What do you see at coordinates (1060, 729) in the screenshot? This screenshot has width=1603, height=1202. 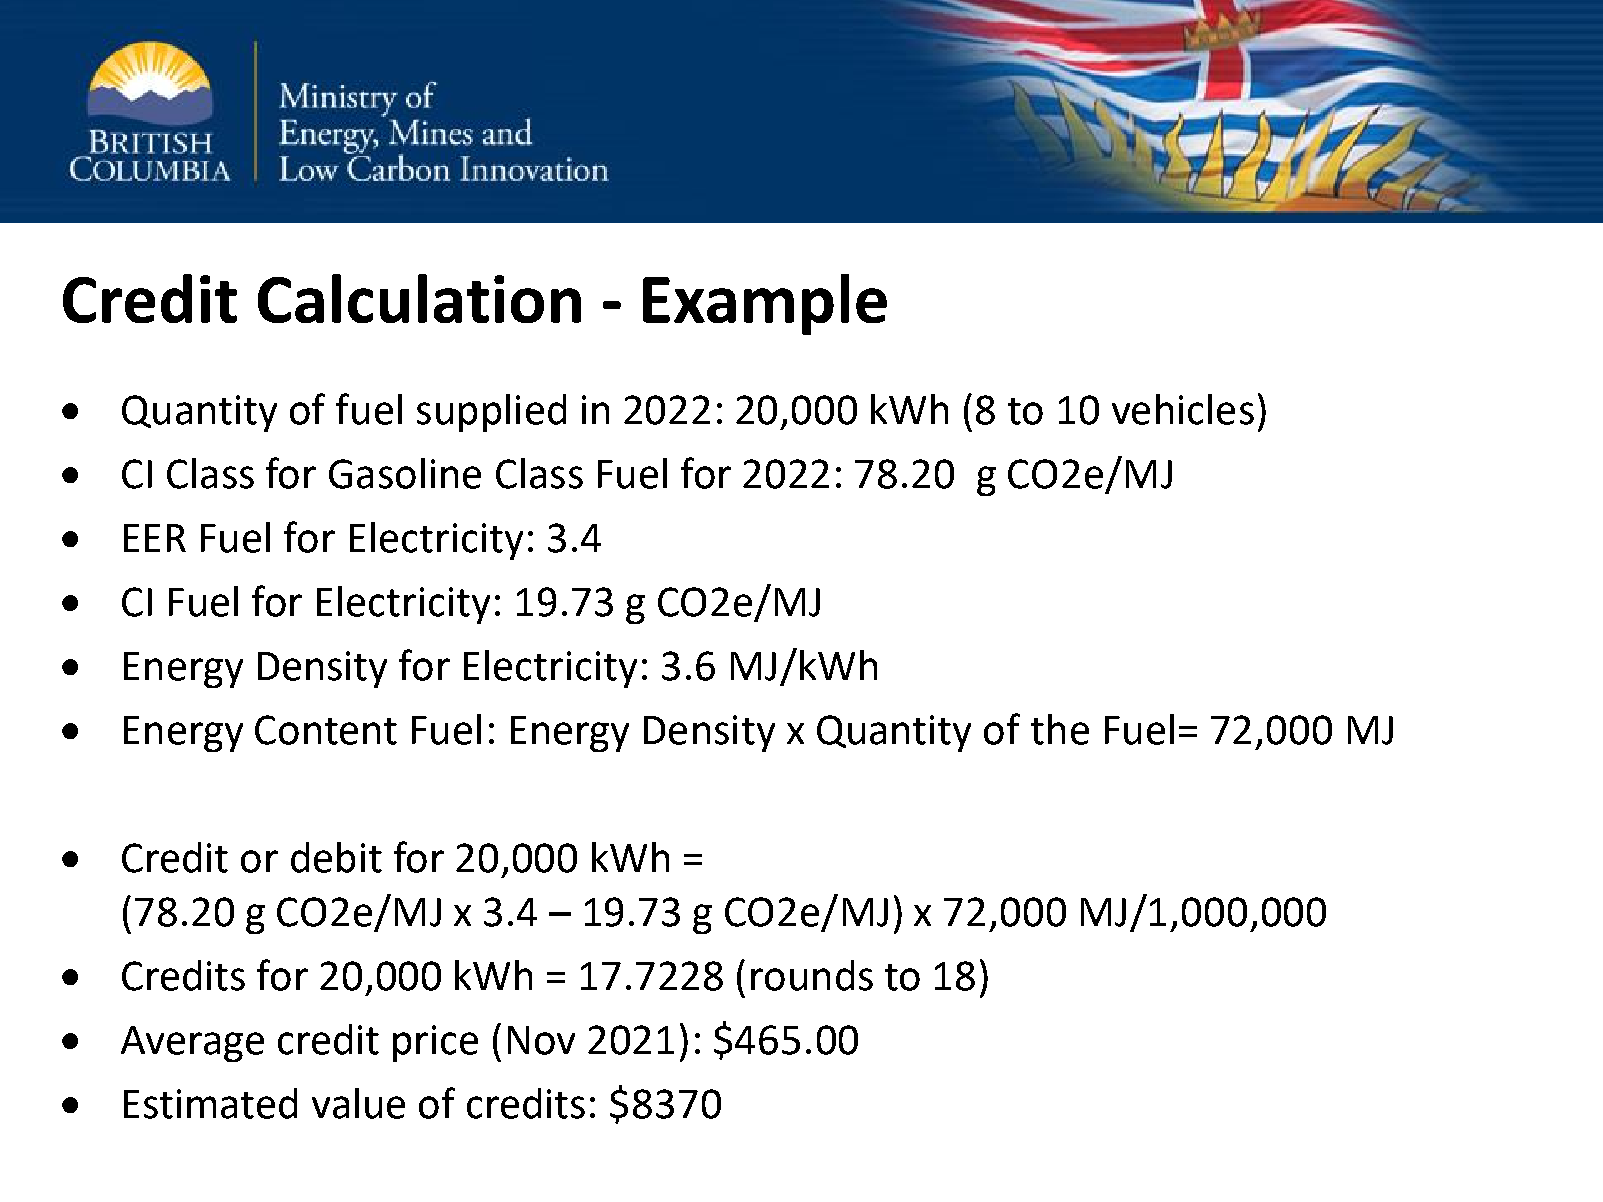 I see `the` at bounding box center [1060, 729].
